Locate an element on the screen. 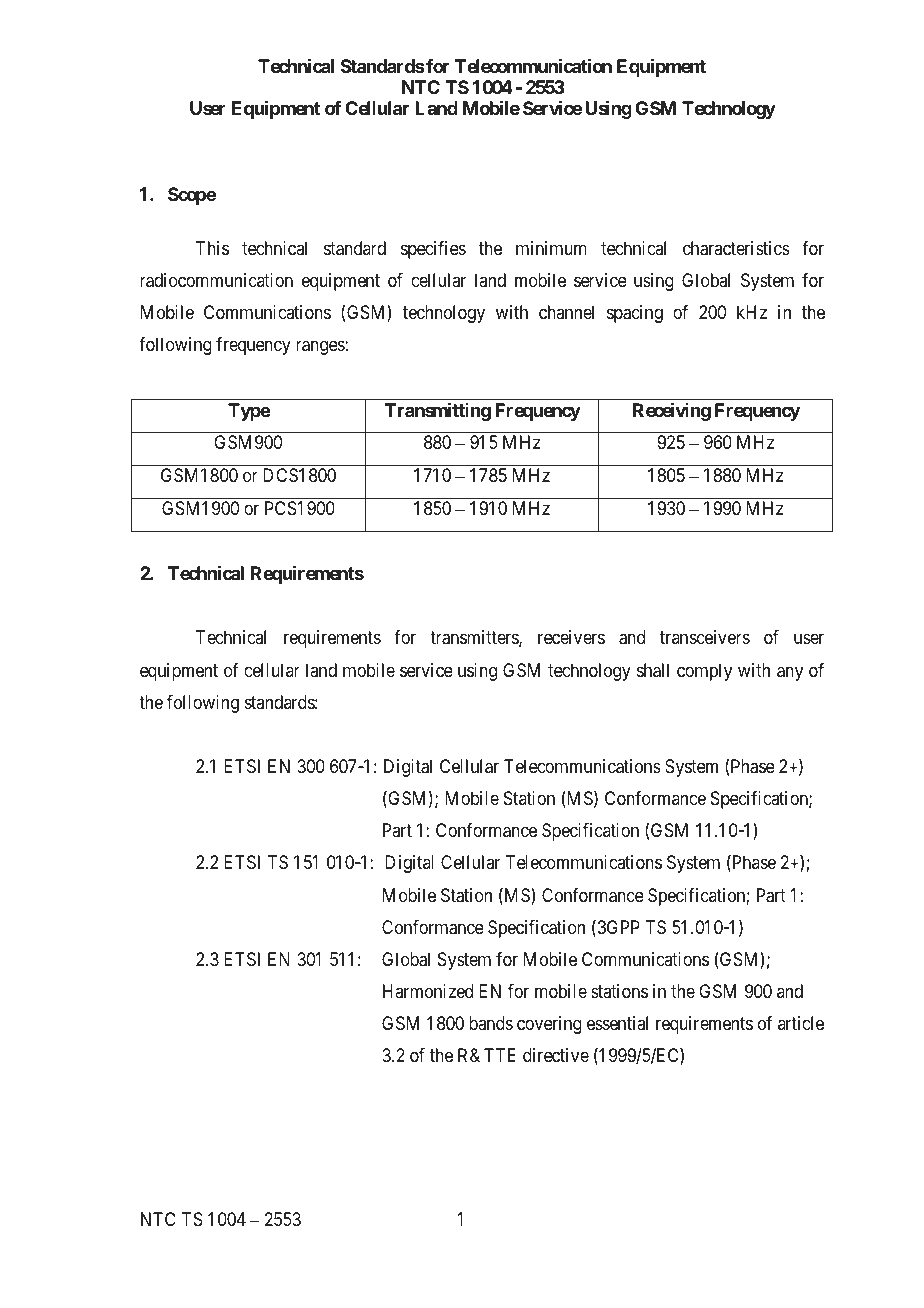 The width and height of the screenshot is (924, 1308). minimum is located at coordinates (551, 248).
